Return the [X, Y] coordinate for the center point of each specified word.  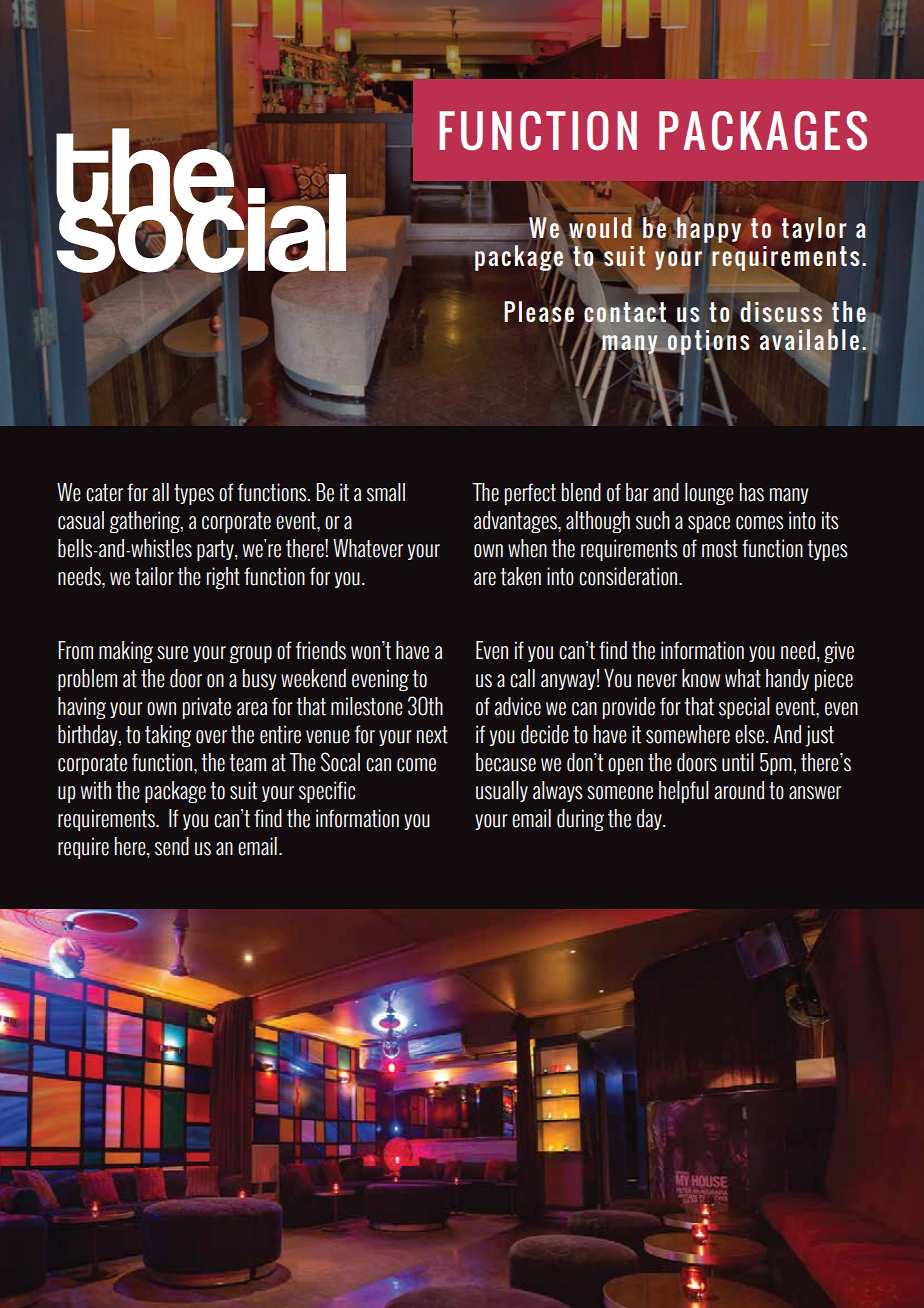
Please [539, 312]
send [172, 846]
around [739, 790]
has [752, 492]
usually [502, 791]
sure [172, 653]
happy [709, 230]
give [839, 652]
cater [104, 493]
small [386, 492]
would [600, 227]
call [522, 678]
